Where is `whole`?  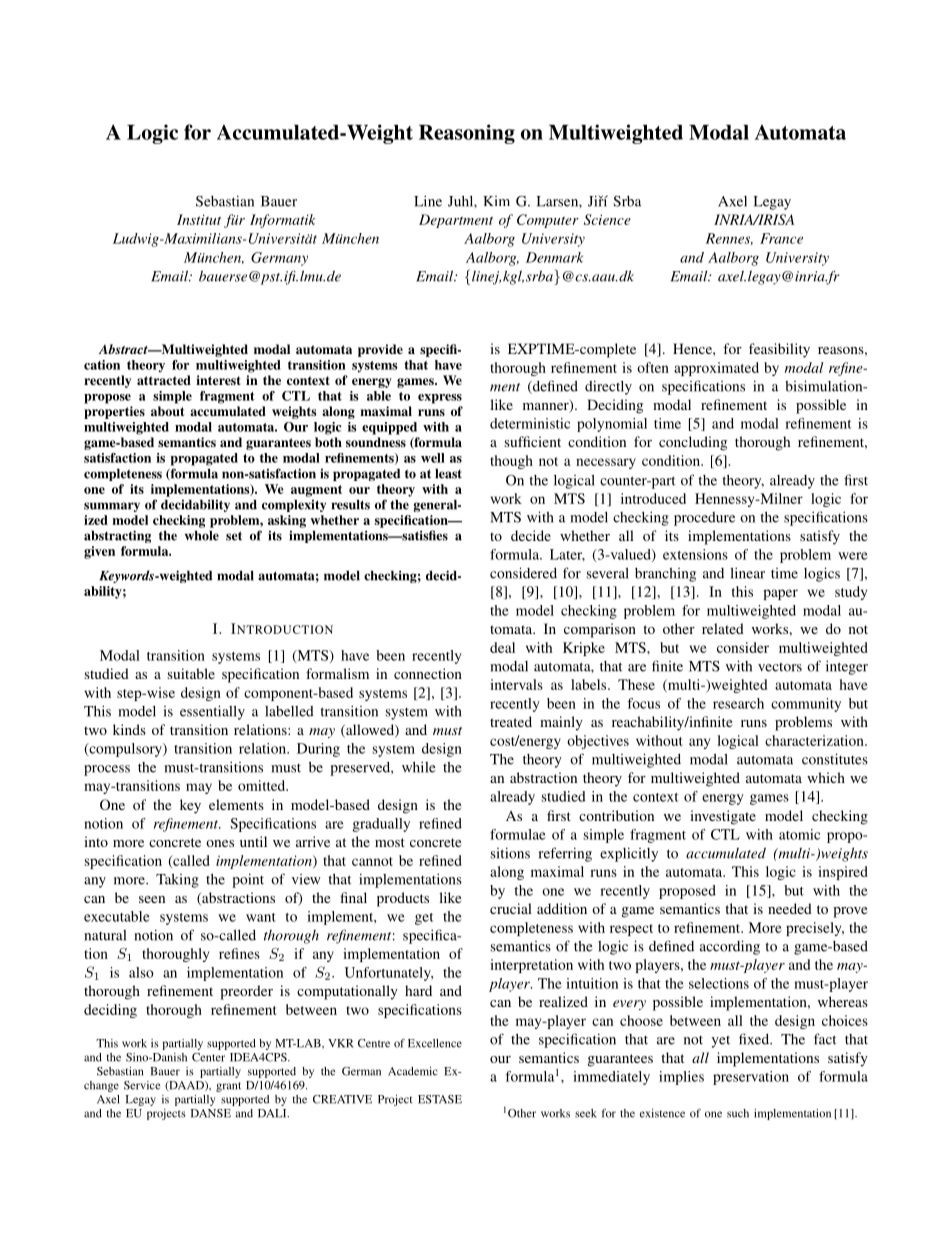 whole is located at coordinates (202, 536).
